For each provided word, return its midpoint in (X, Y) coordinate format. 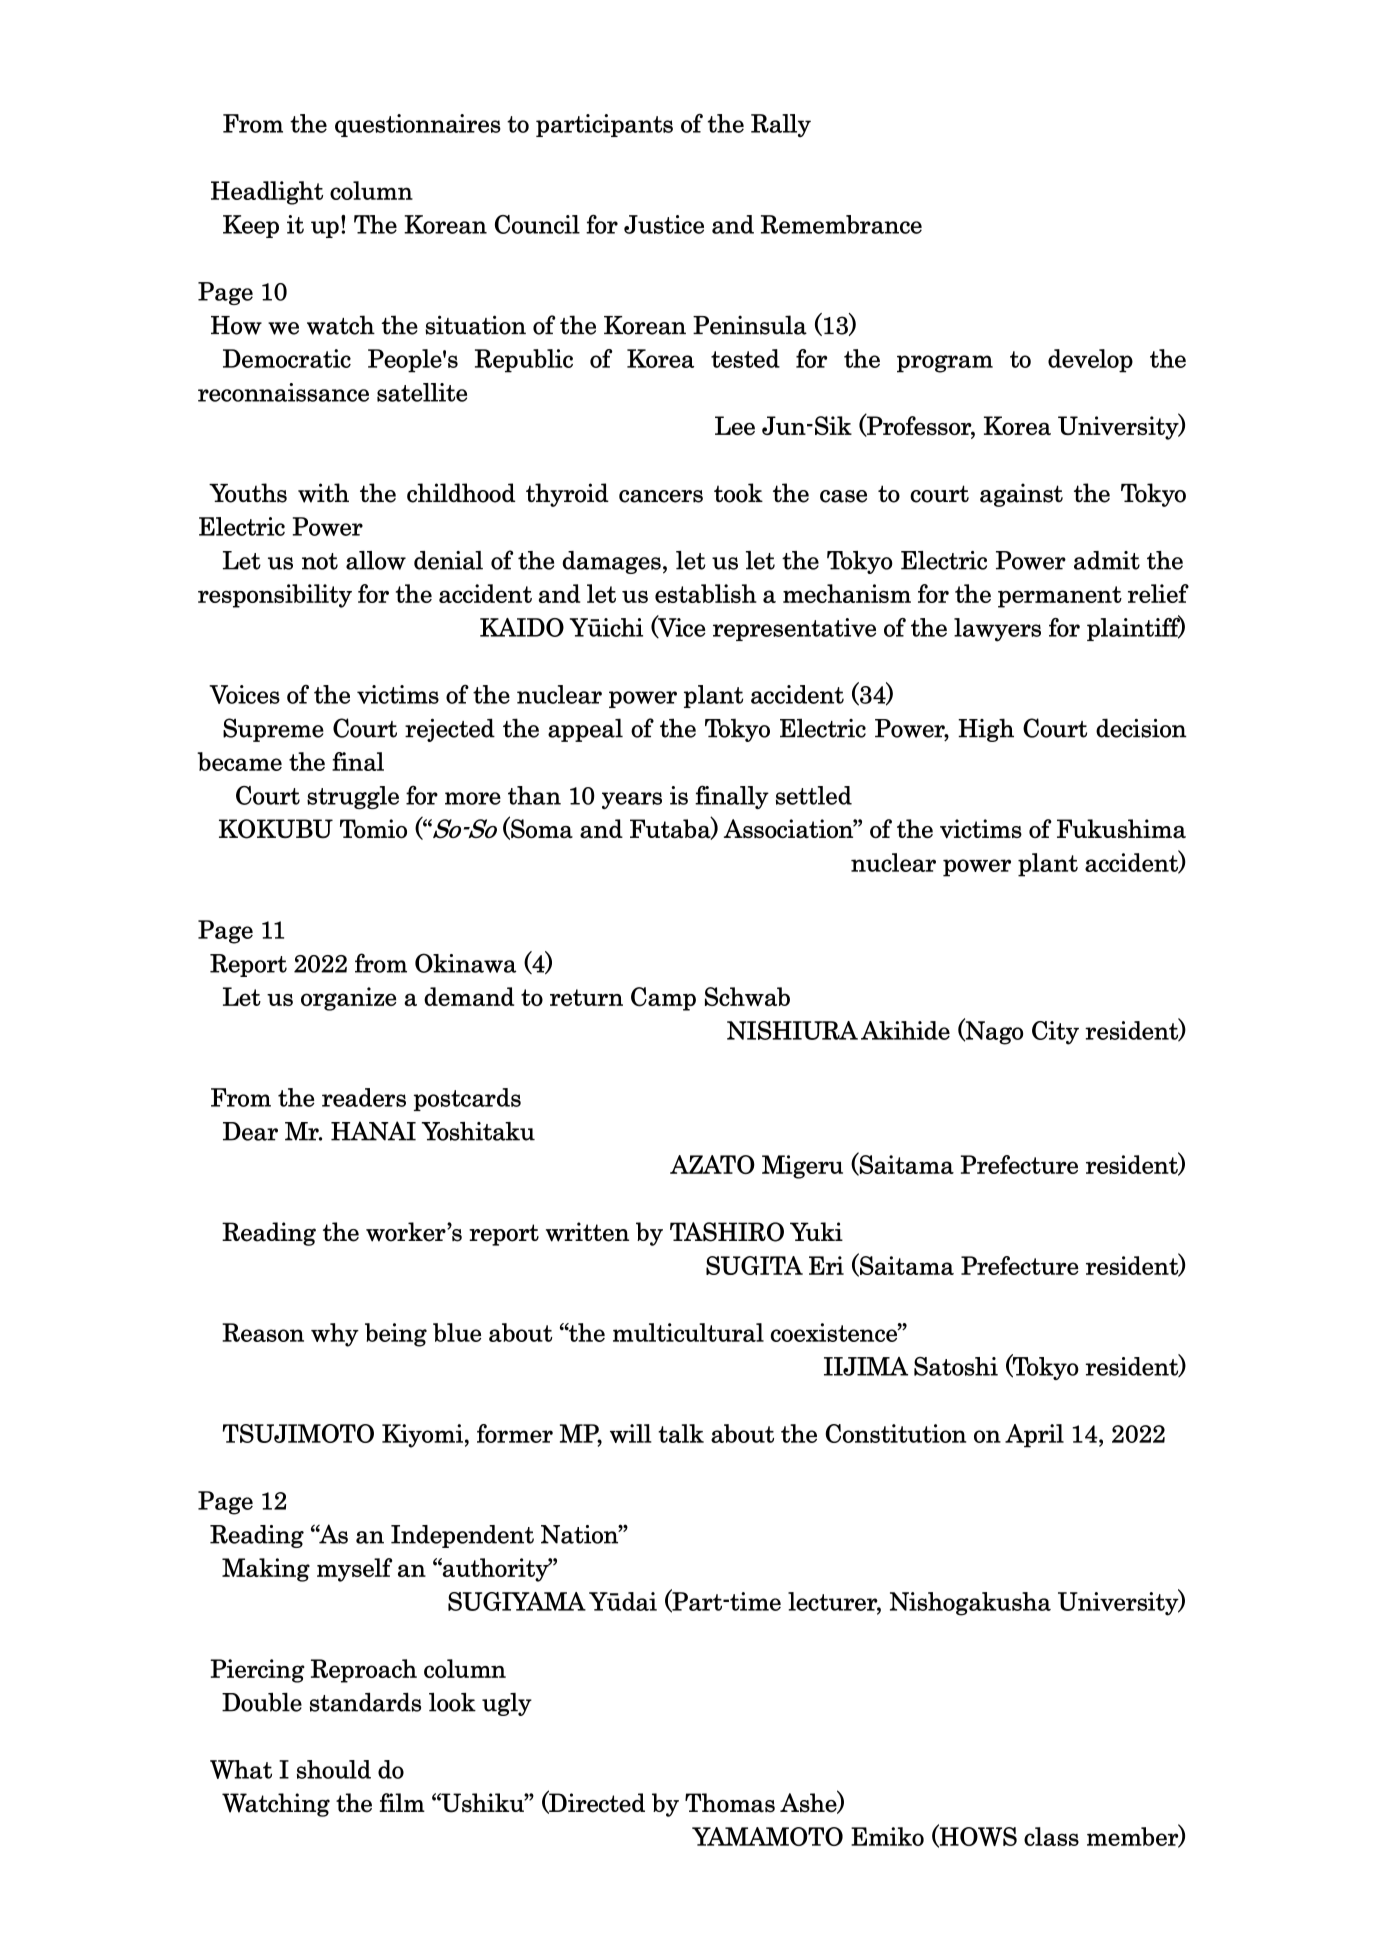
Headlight (267, 193)
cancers (661, 496)
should (334, 1769)
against (1021, 495)
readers (364, 1097)
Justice (664, 224)
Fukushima (1121, 829)
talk (681, 1433)
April (1034, 1436)
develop (1090, 361)
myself (355, 1570)
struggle (353, 797)
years (632, 800)
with (323, 493)
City (1055, 1033)
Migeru (802, 1167)
